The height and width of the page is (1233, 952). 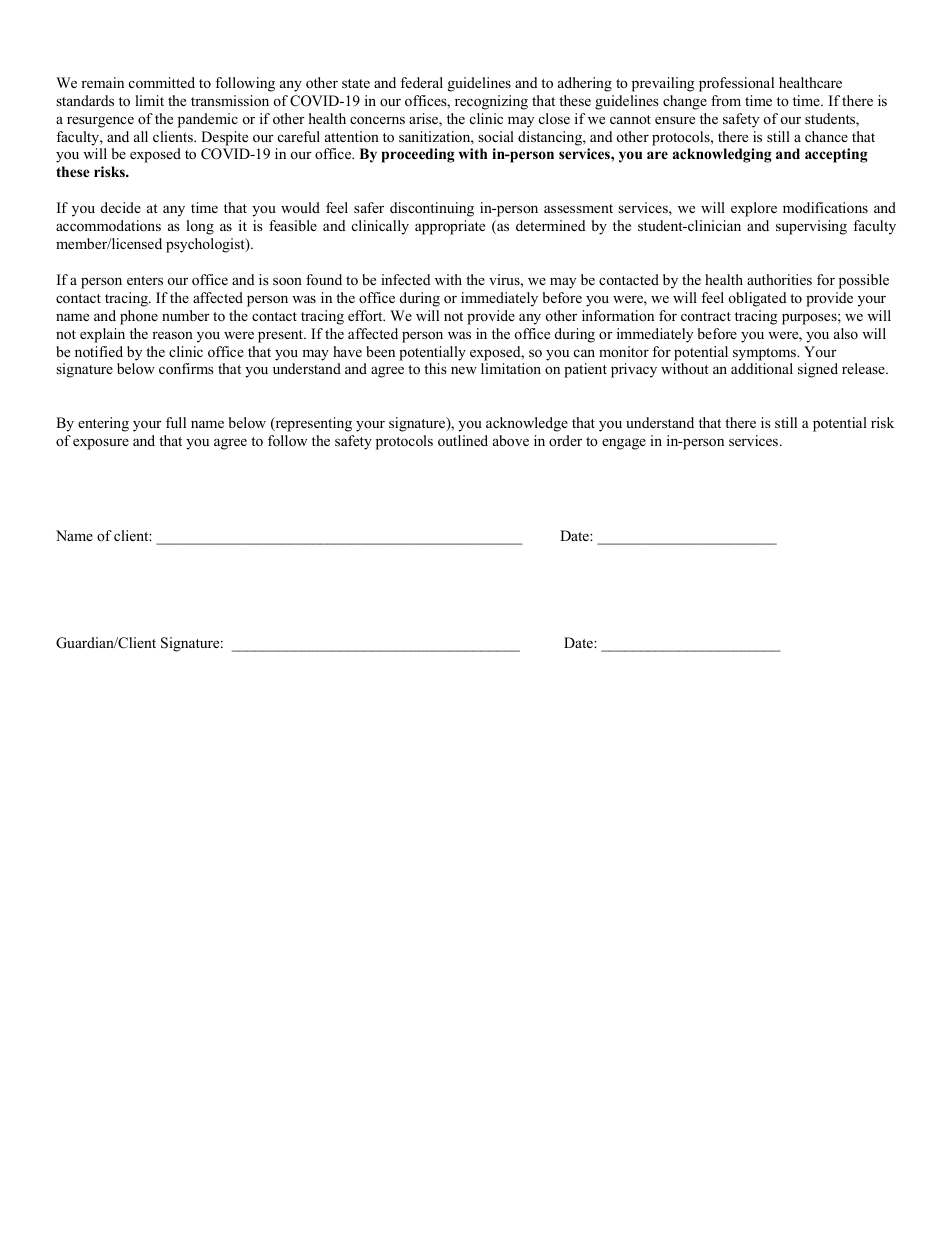 I want to click on outlined, so click(x=463, y=440).
